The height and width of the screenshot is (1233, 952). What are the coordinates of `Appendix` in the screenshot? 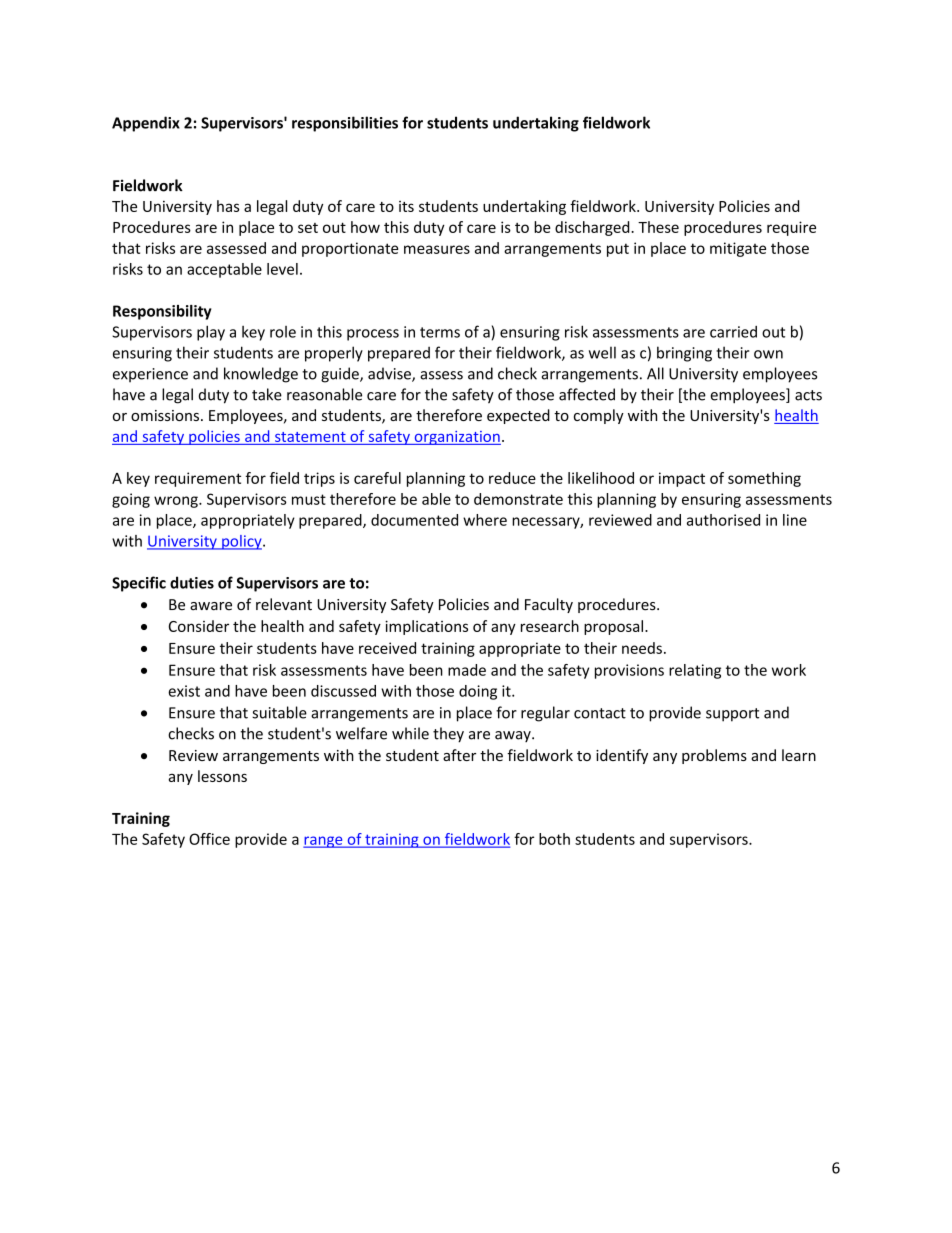 It's located at (146, 124).
